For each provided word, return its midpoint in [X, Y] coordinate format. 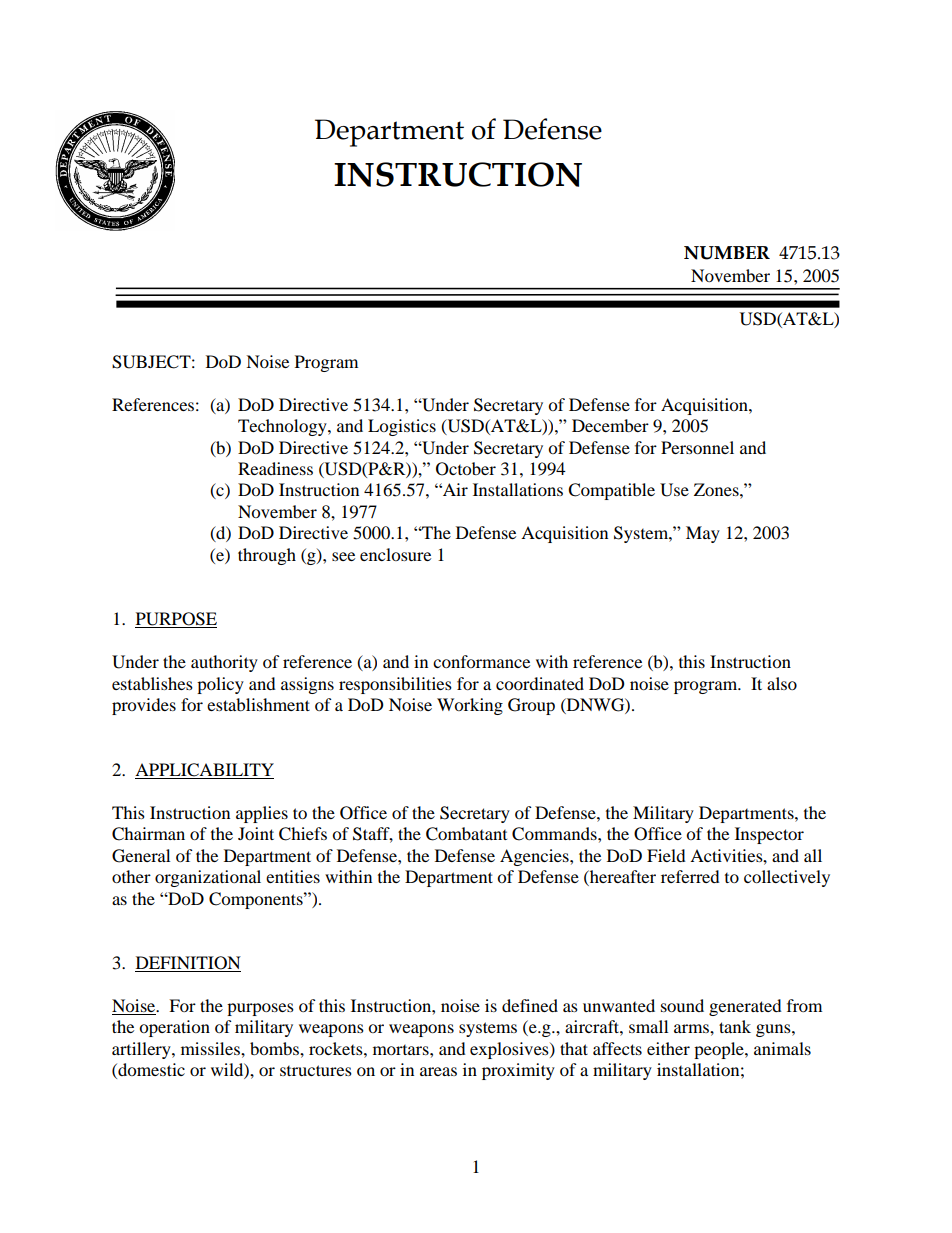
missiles [211, 1048]
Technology [283, 427]
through [267, 556]
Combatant [466, 834]
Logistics [402, 427]
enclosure [395, 554]
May [703, 534]
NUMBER [727, 253]
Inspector [769, 835]
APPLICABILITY [204, 770]
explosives [510, 1050]
